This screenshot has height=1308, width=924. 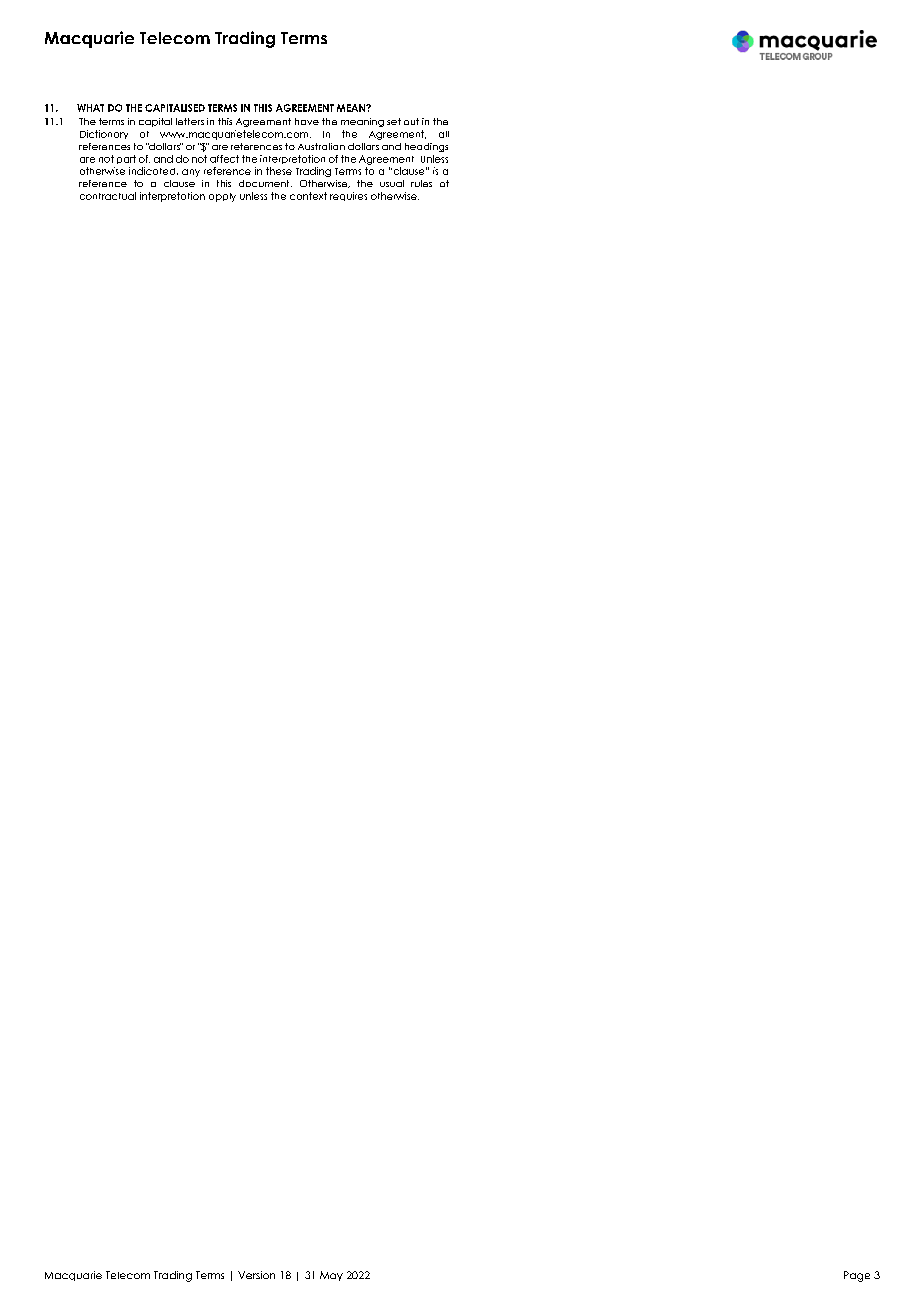 What do you see at coordinates (222, 197) in the screenshot?
I see `apply` at bounding box center [222, 197].
